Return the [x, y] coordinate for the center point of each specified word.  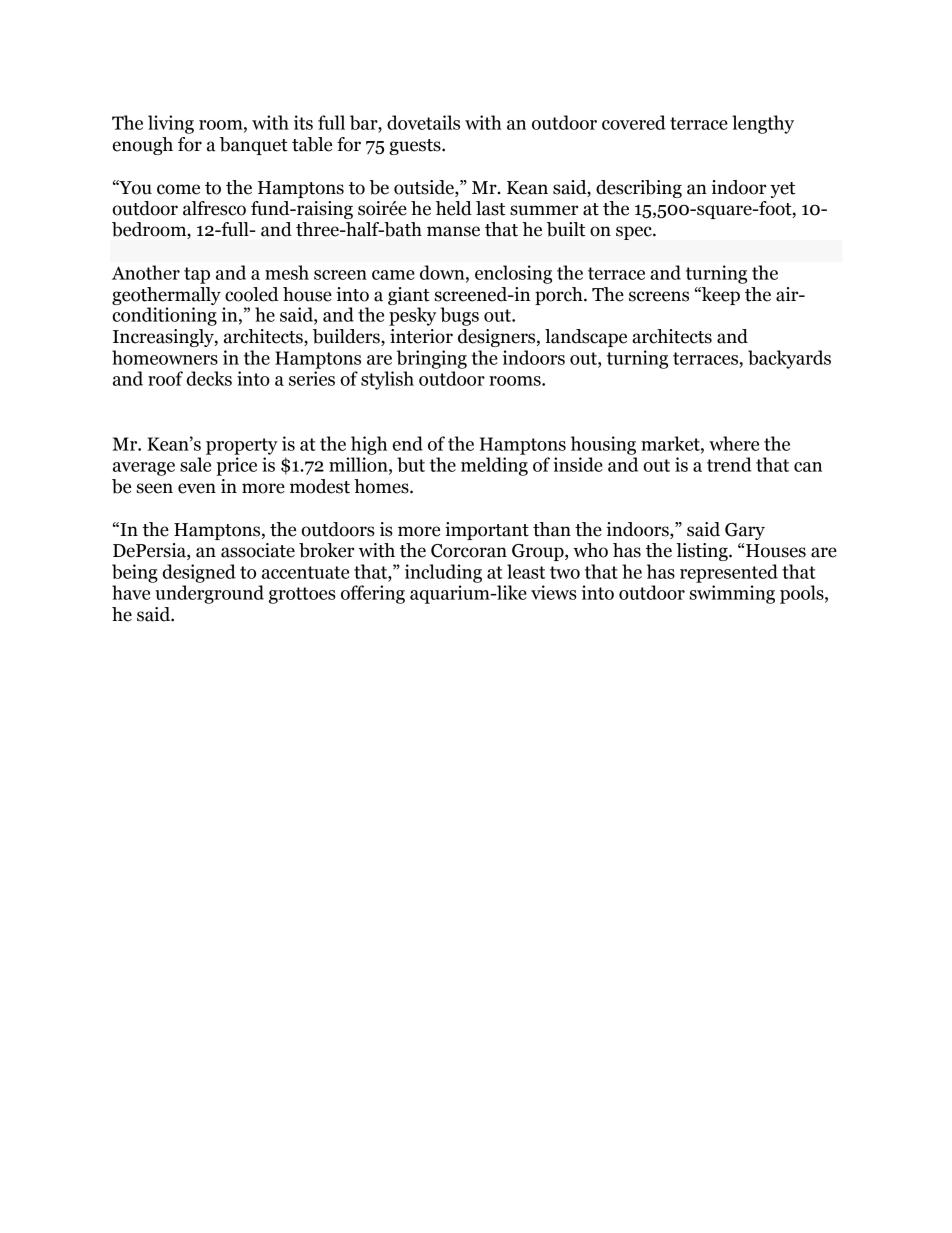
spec [635, 233]
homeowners [165, 357]
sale [195, 464]
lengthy [763, 124]
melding [494, 466]
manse [453, 231]
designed [199, 573]
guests [416, 147]
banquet [254, 146]
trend [729, 464]
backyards [789, 359]
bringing [432, 359]
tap [197, 275]
